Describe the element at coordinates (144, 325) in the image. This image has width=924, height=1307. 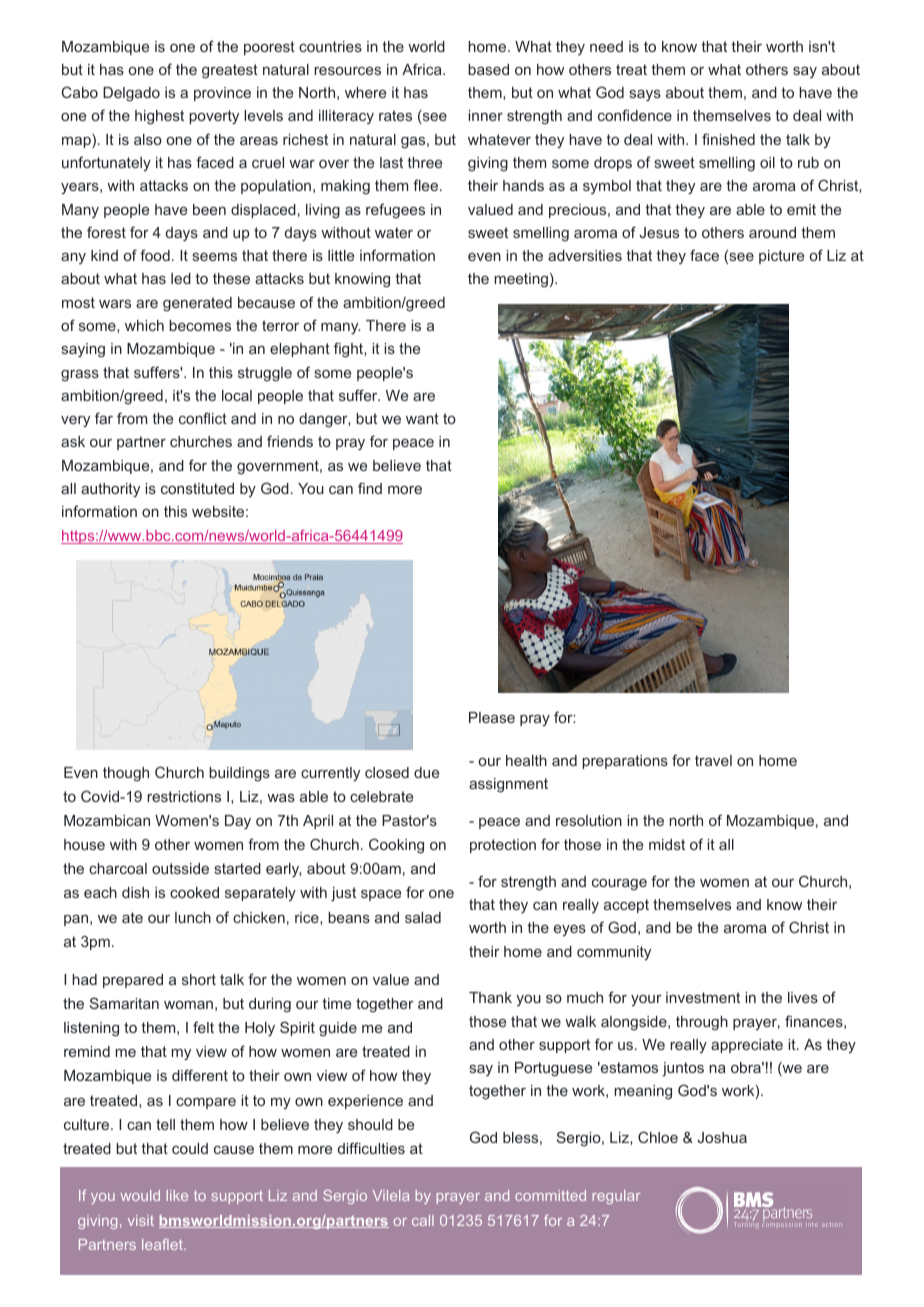
I see `which` at that location.
